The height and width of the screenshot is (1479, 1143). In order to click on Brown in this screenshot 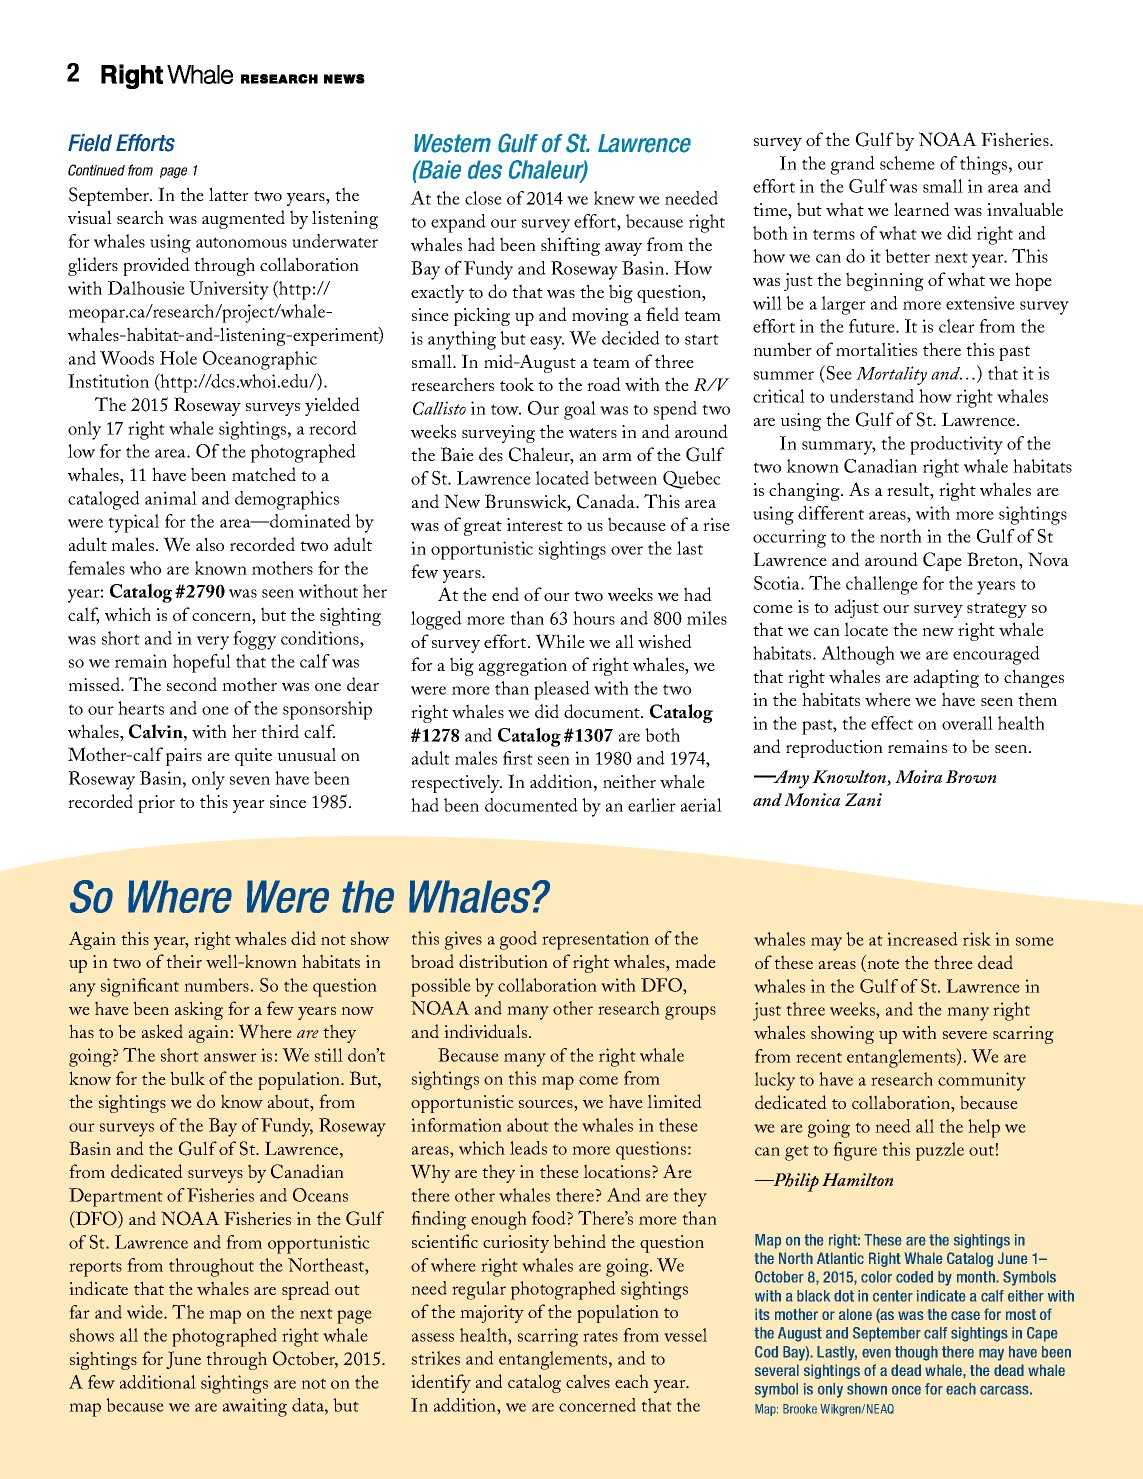, I will do `click(970, 776)`.
